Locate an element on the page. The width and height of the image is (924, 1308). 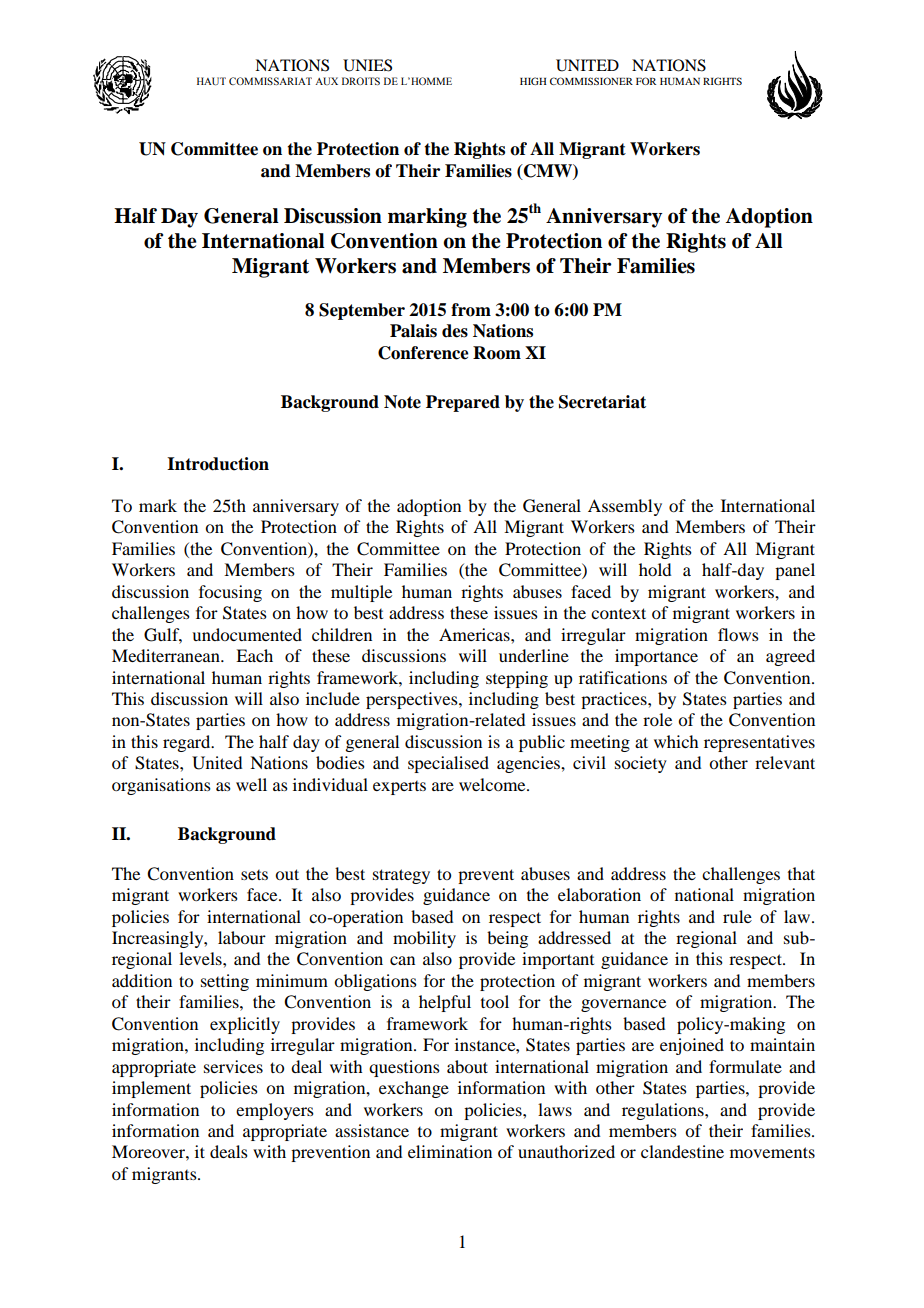
employers is located at coordinates (275, 1111).
